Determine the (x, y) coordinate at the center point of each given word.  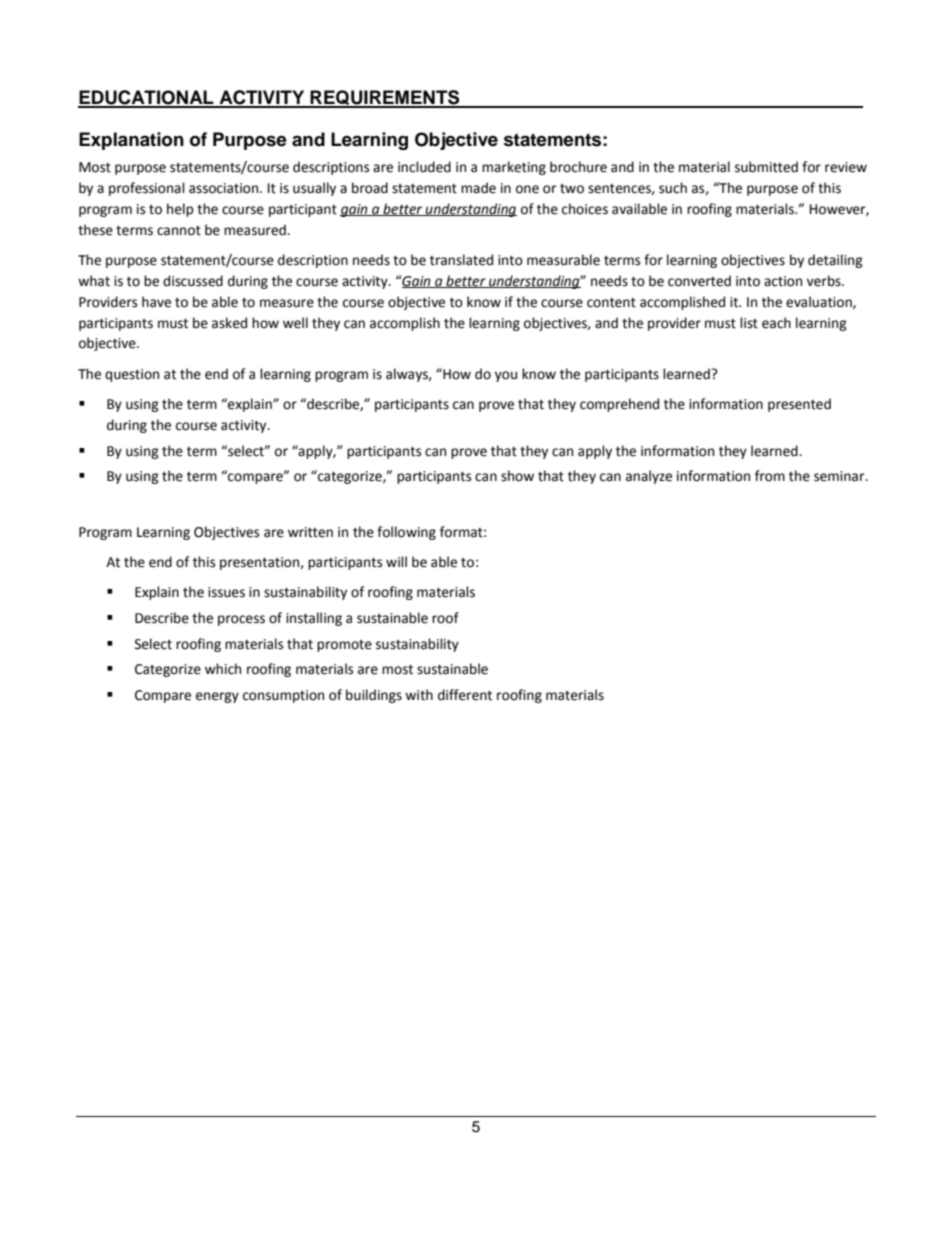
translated (461, 260)
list (749, 323)
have (156, 302)
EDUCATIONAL (147, 98)
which (223, 669)
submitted (766, 167)
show (517, 476)
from (770, 476)
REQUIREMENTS (385, 98)
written (310, 532)
